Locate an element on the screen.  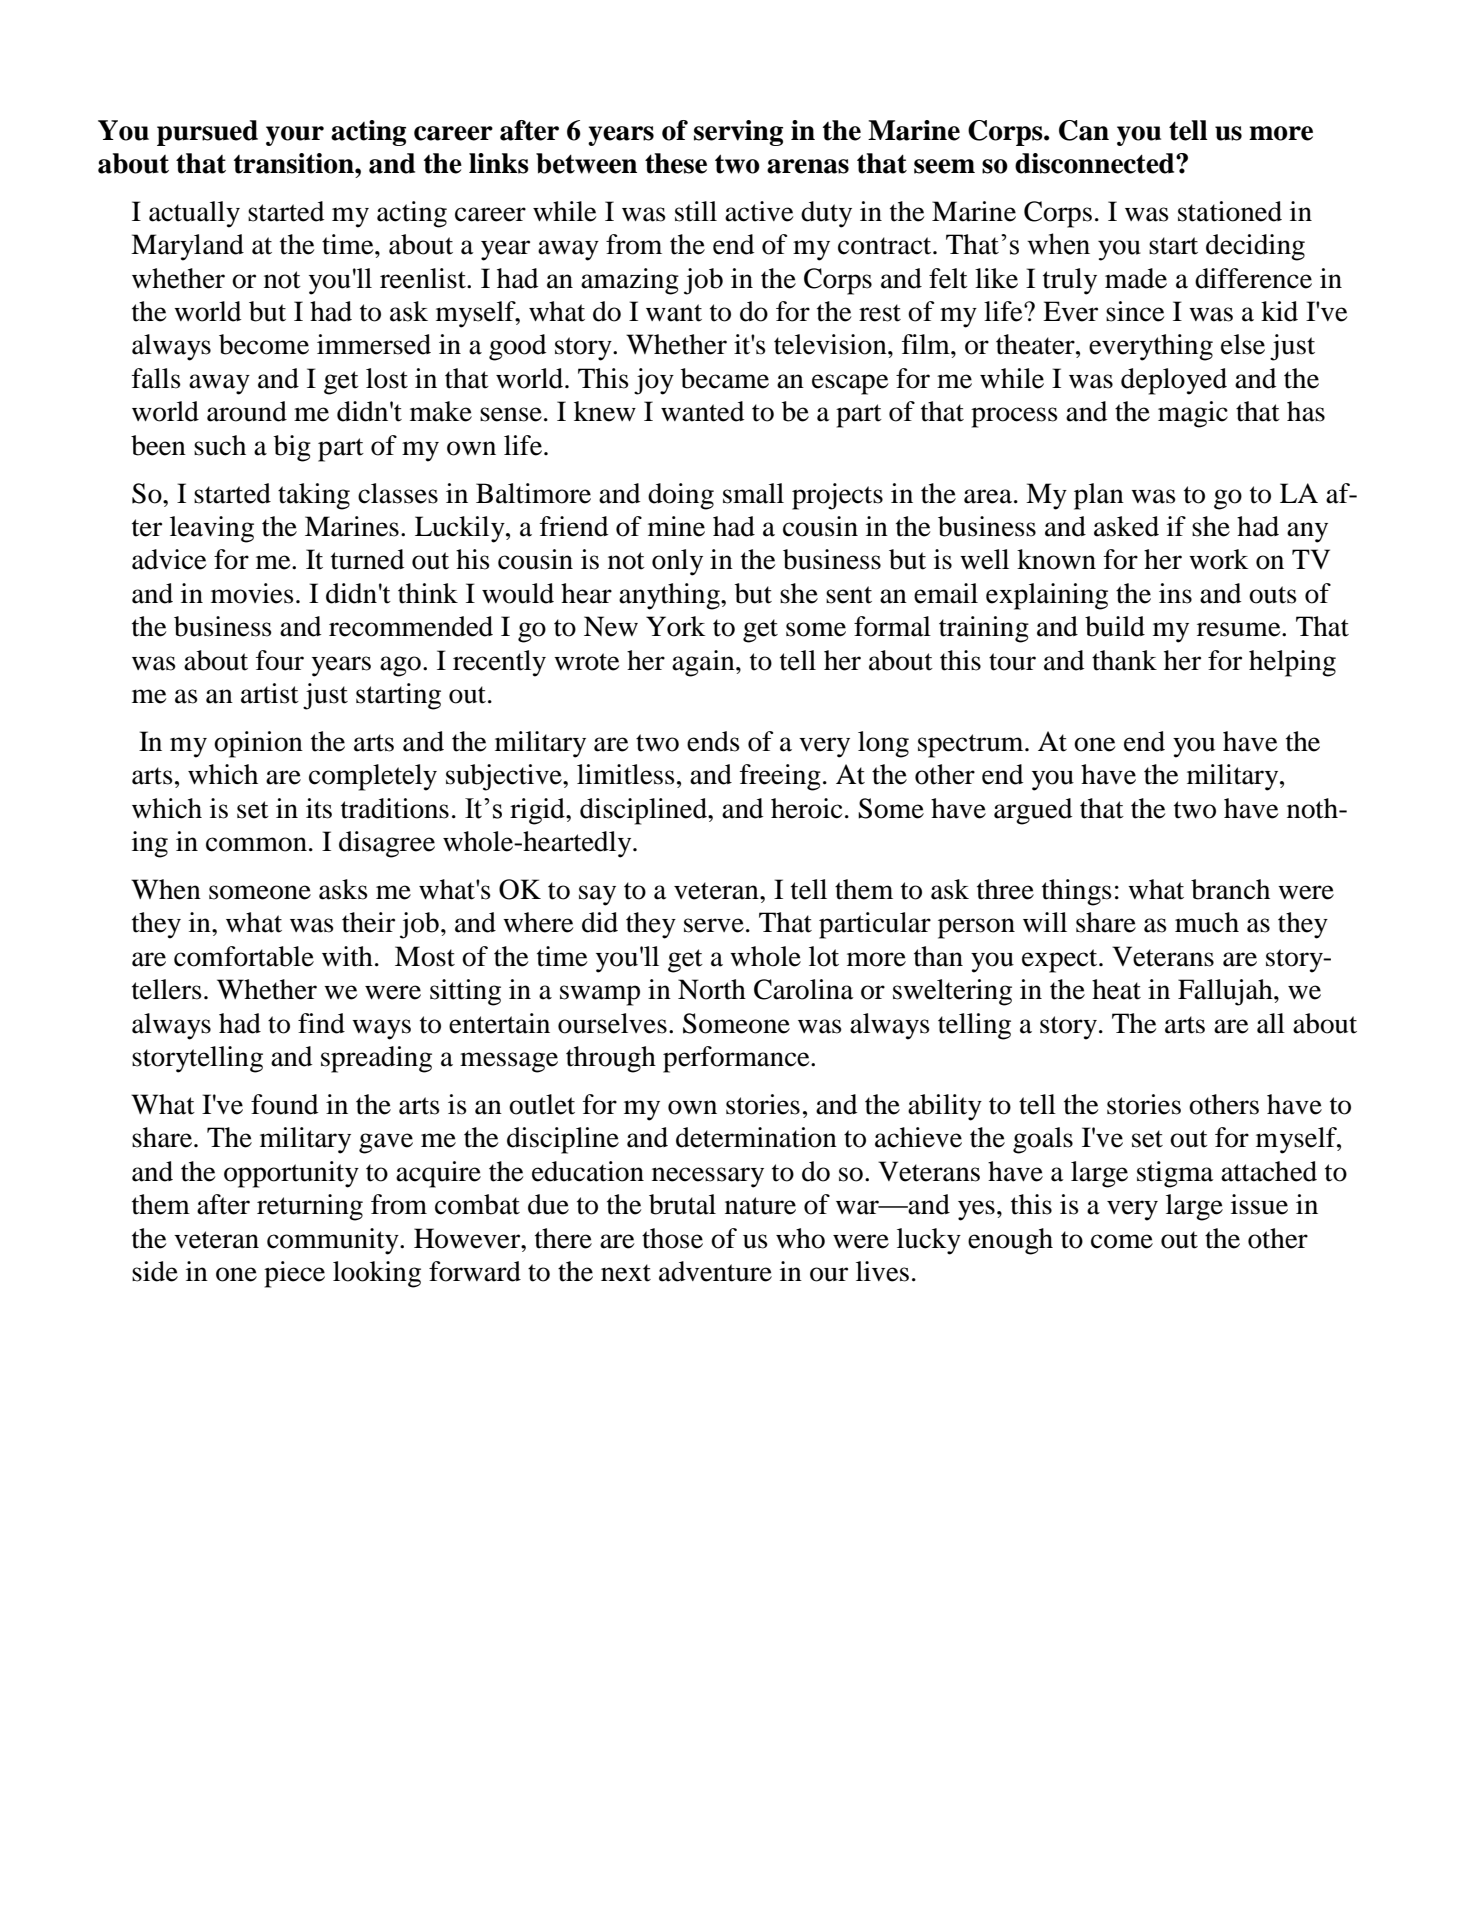
transition is located at coordinates (295, 163).
